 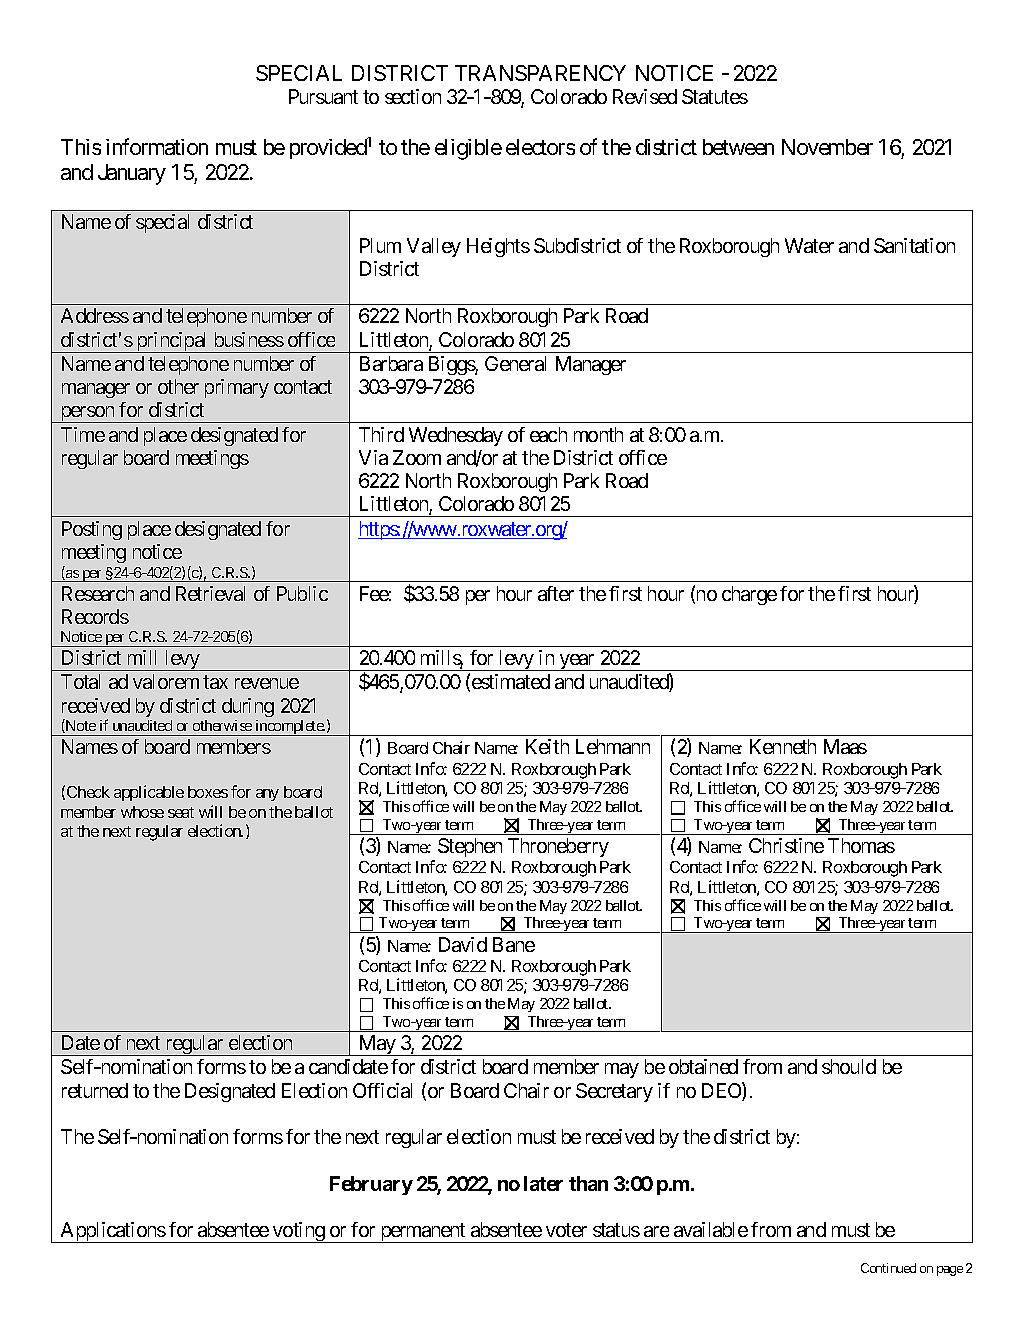 I want to click on David, so click(x=463, y=944).
